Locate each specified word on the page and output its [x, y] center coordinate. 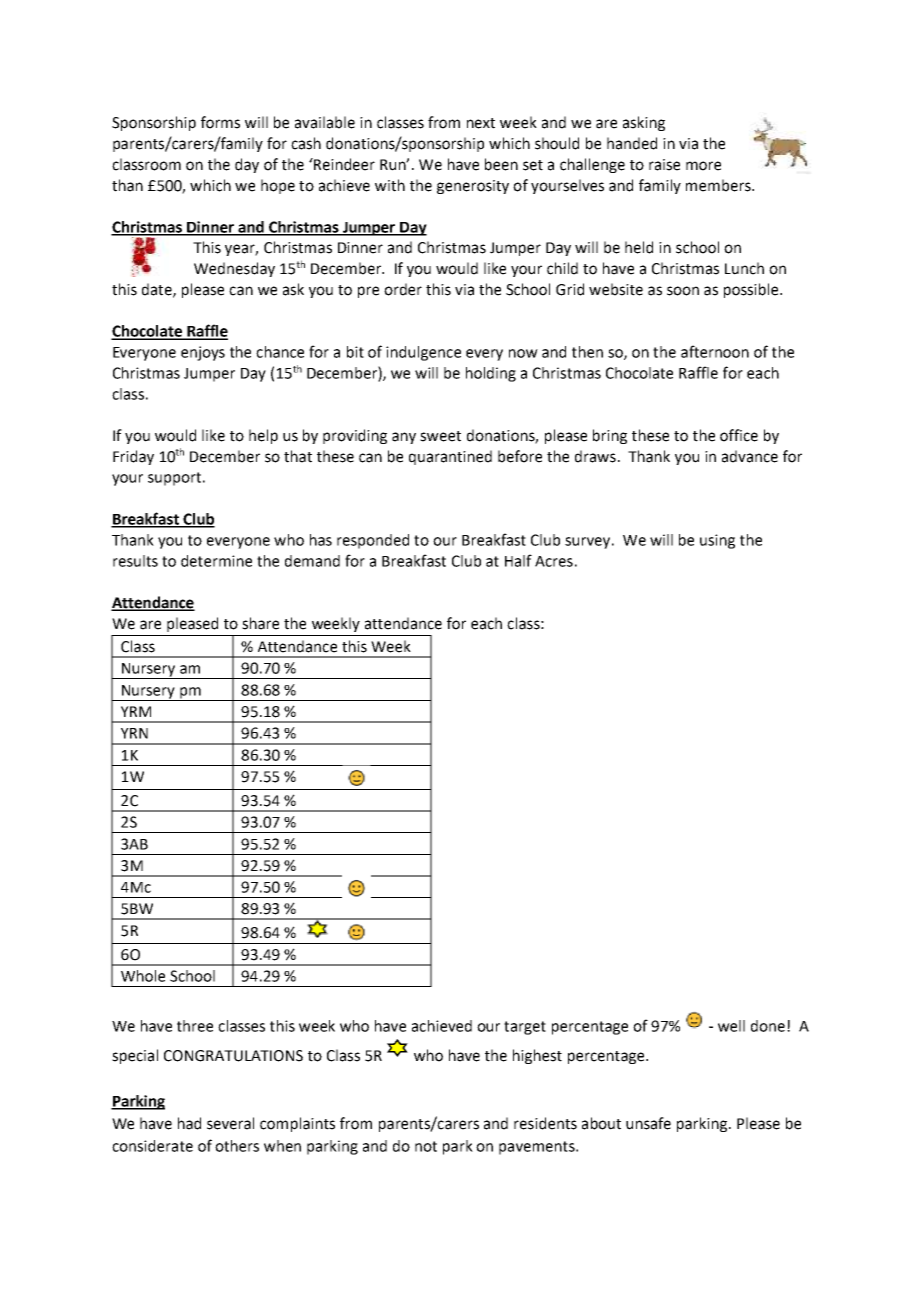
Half [518, 560]
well [731, 1026]
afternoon [715, 351]
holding [491, 374]
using [717, 541]
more [703, 166]
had [189, 1123]
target [525, 1028]
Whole [143, 976]
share [260, 623]
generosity [473, 187]
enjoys [203, 353]
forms [220, 122]
